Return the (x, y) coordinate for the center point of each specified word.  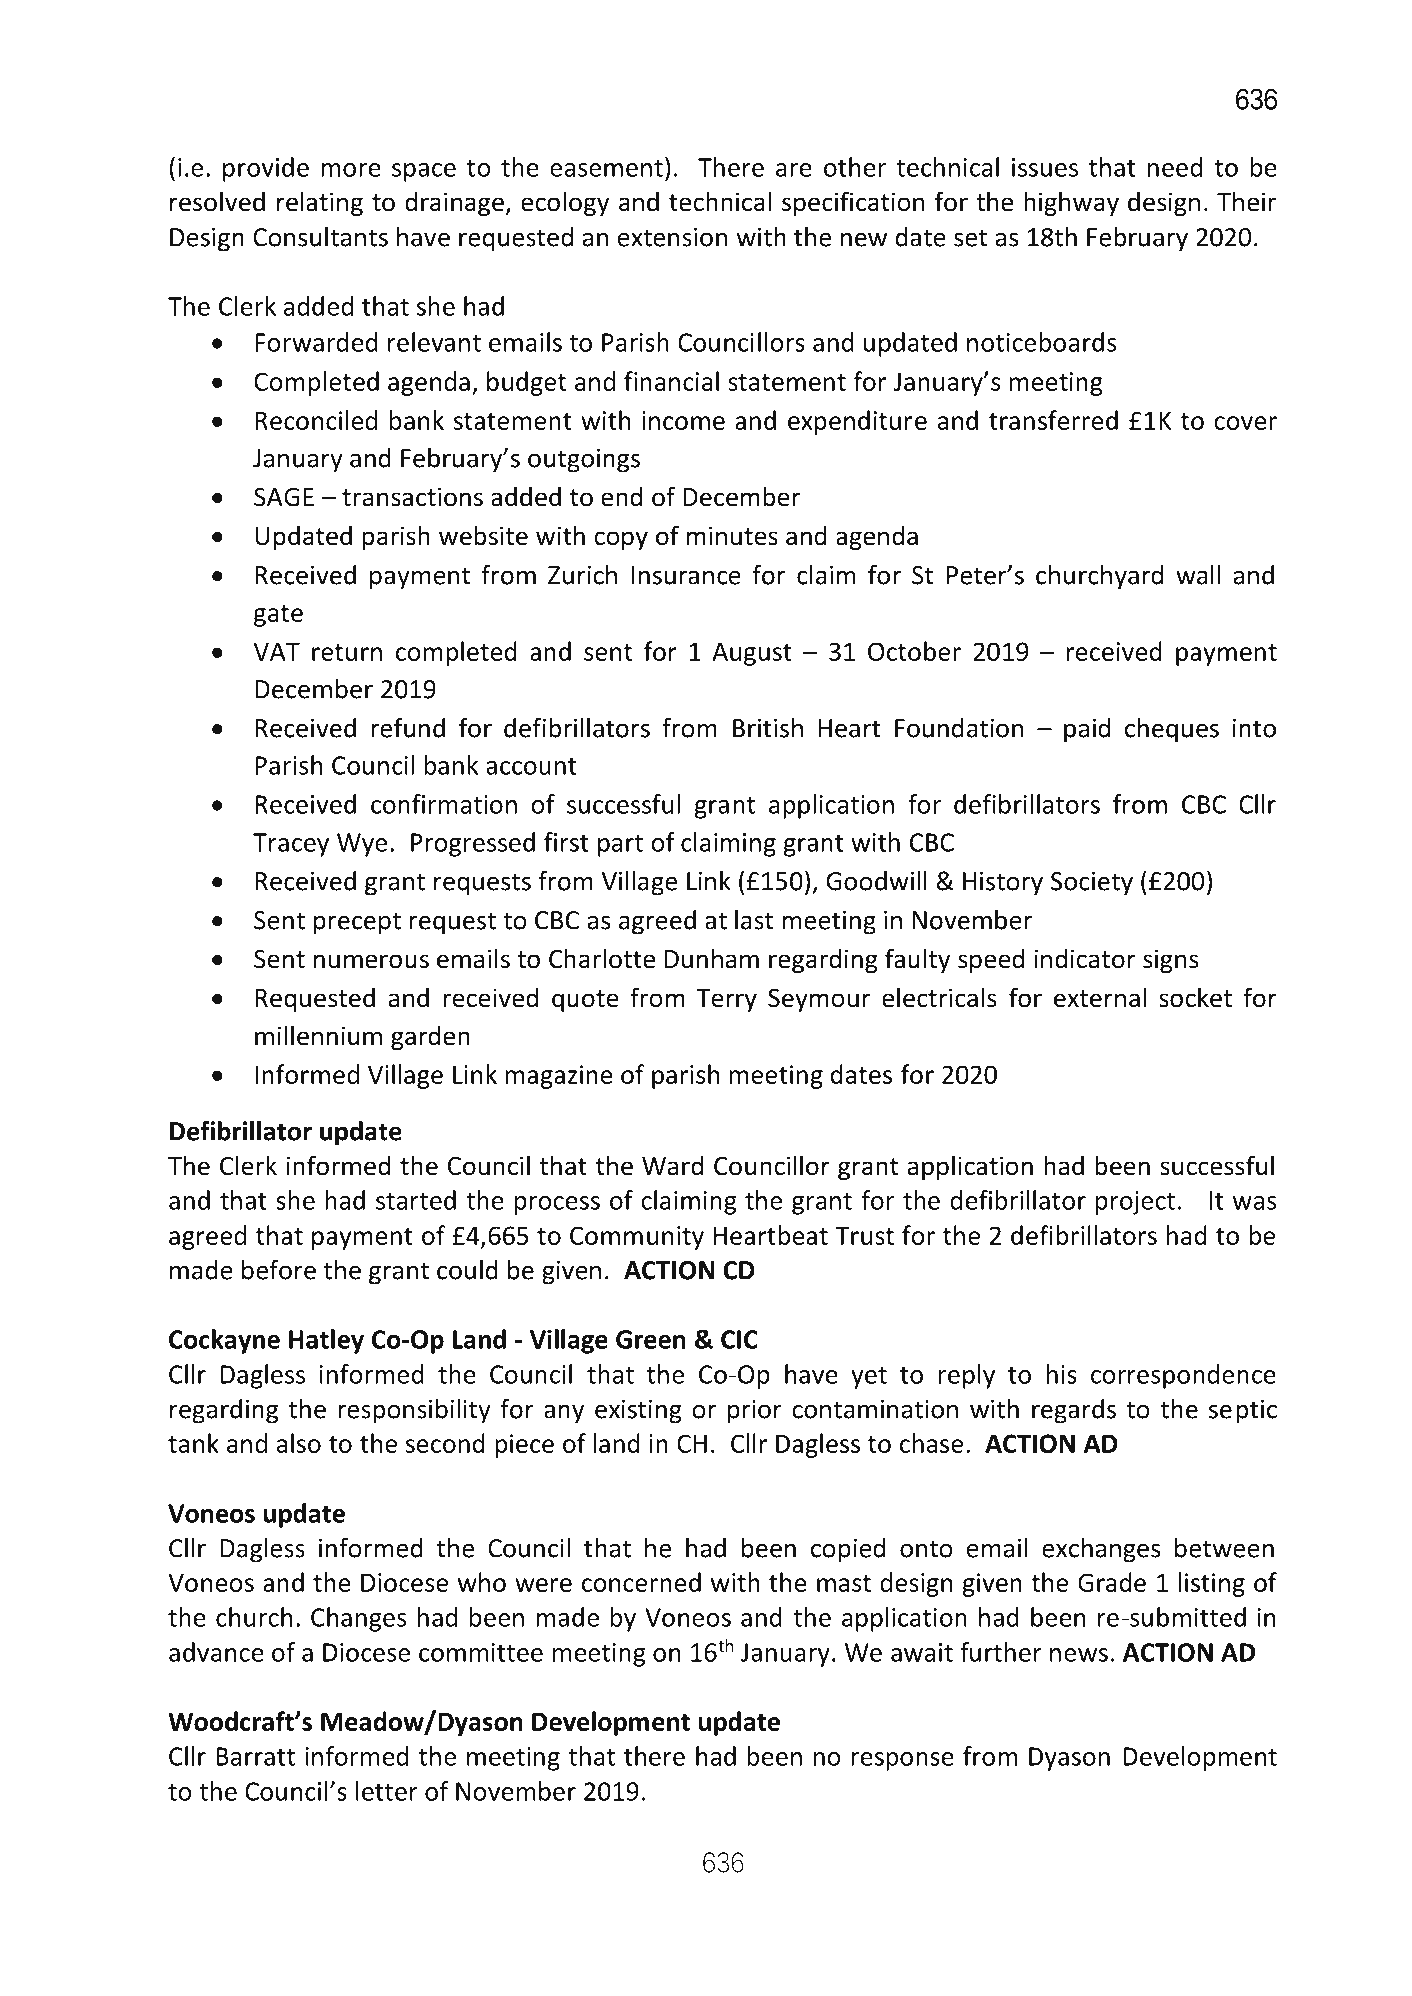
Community (637, 1238)
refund (408, 728)
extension (672, 237)
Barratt (255, 1756)
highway (1071, 203)
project (1135, 1203)
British (768, 728)
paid (1087, 730)
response (902, 1761)
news (1079, 1655)
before (279, 1270)
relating (320, 203)
